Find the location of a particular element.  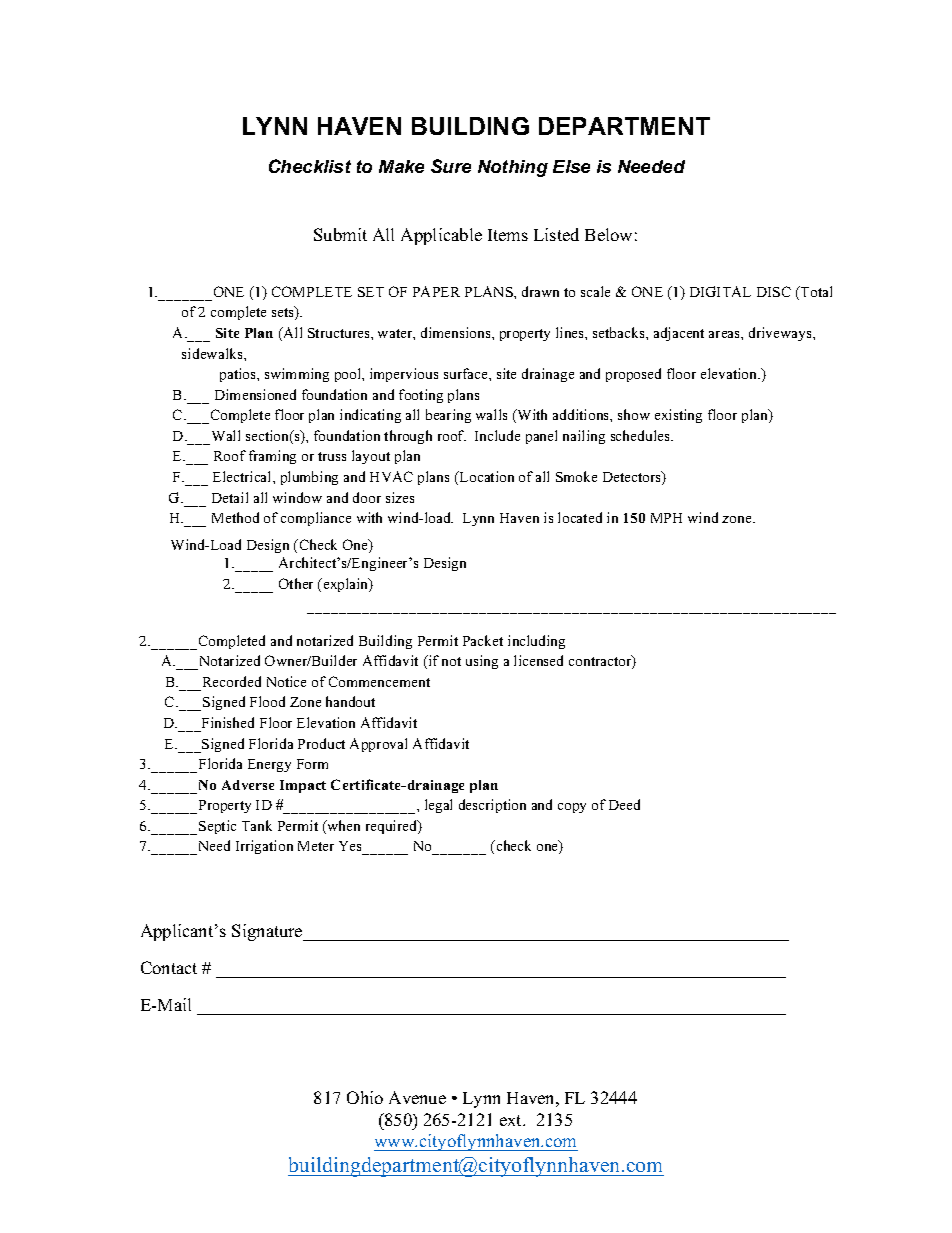

Detail is located at coordinates (230, 497).
